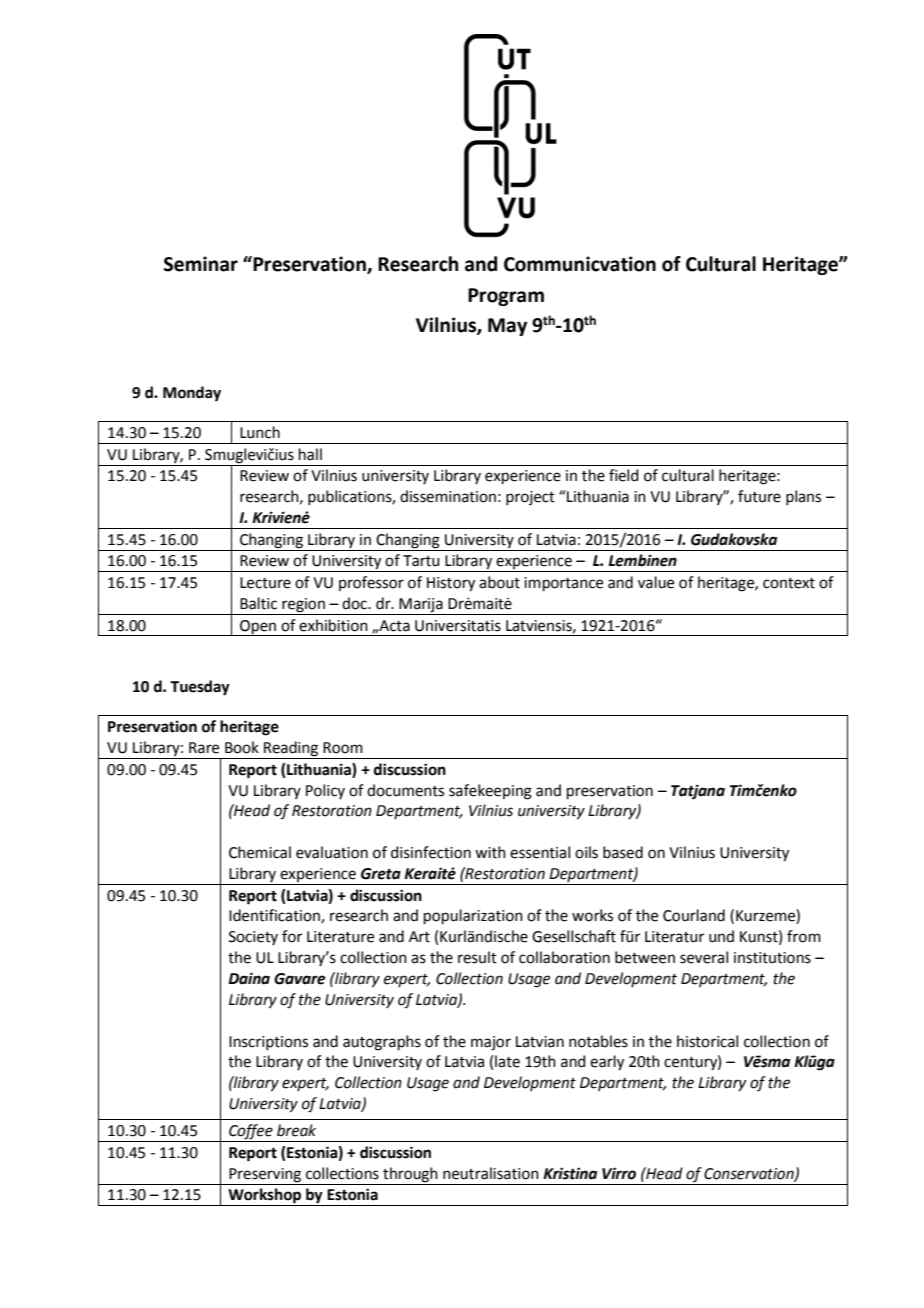 This image has width=924, height=1308. What do you see at coordinates (698, 792) in the image?
I see `Tatjana` at bounding box center [698, 792].
